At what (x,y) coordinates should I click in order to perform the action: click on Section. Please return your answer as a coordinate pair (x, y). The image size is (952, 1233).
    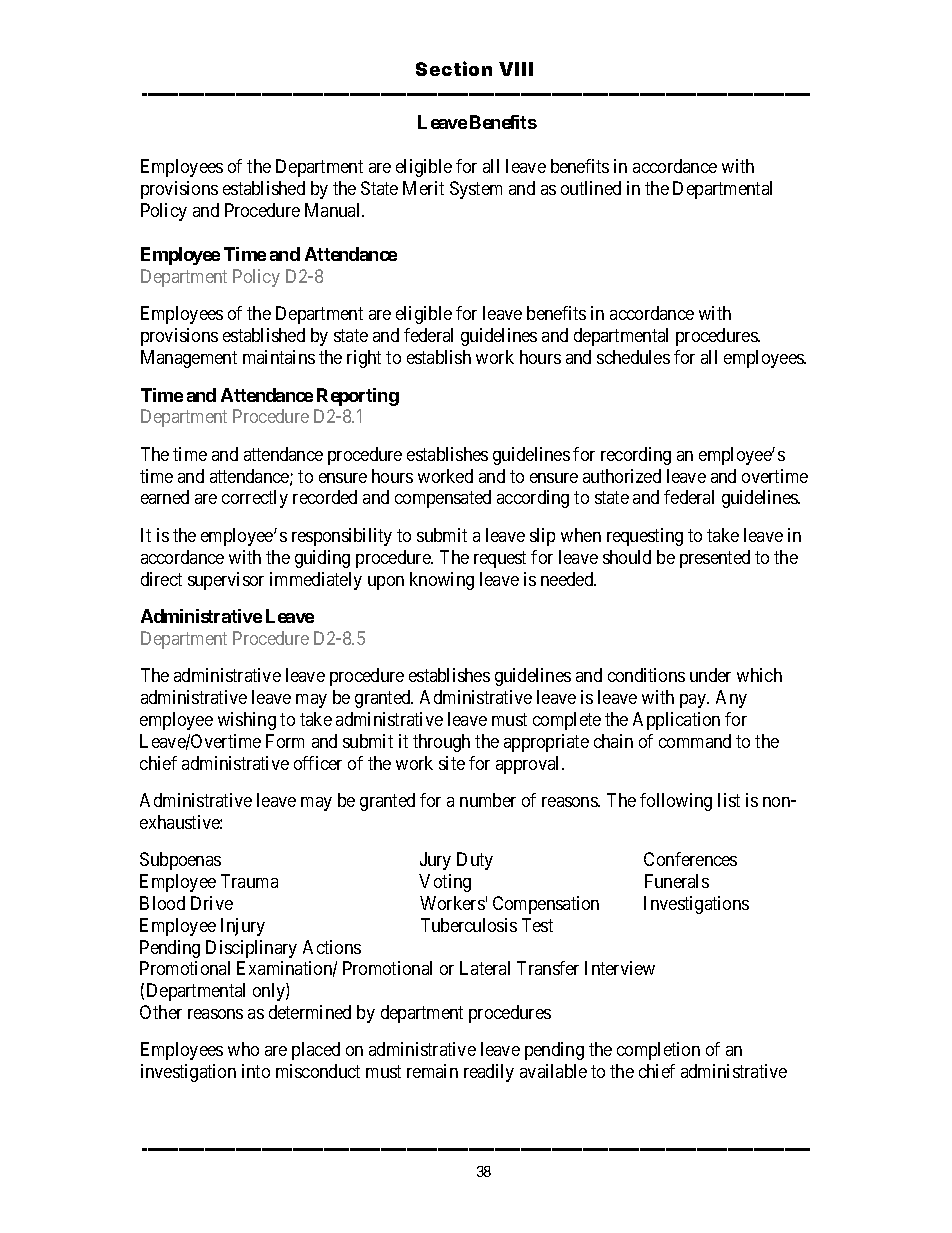
    Looking at the image, I should click on (454, 68).
